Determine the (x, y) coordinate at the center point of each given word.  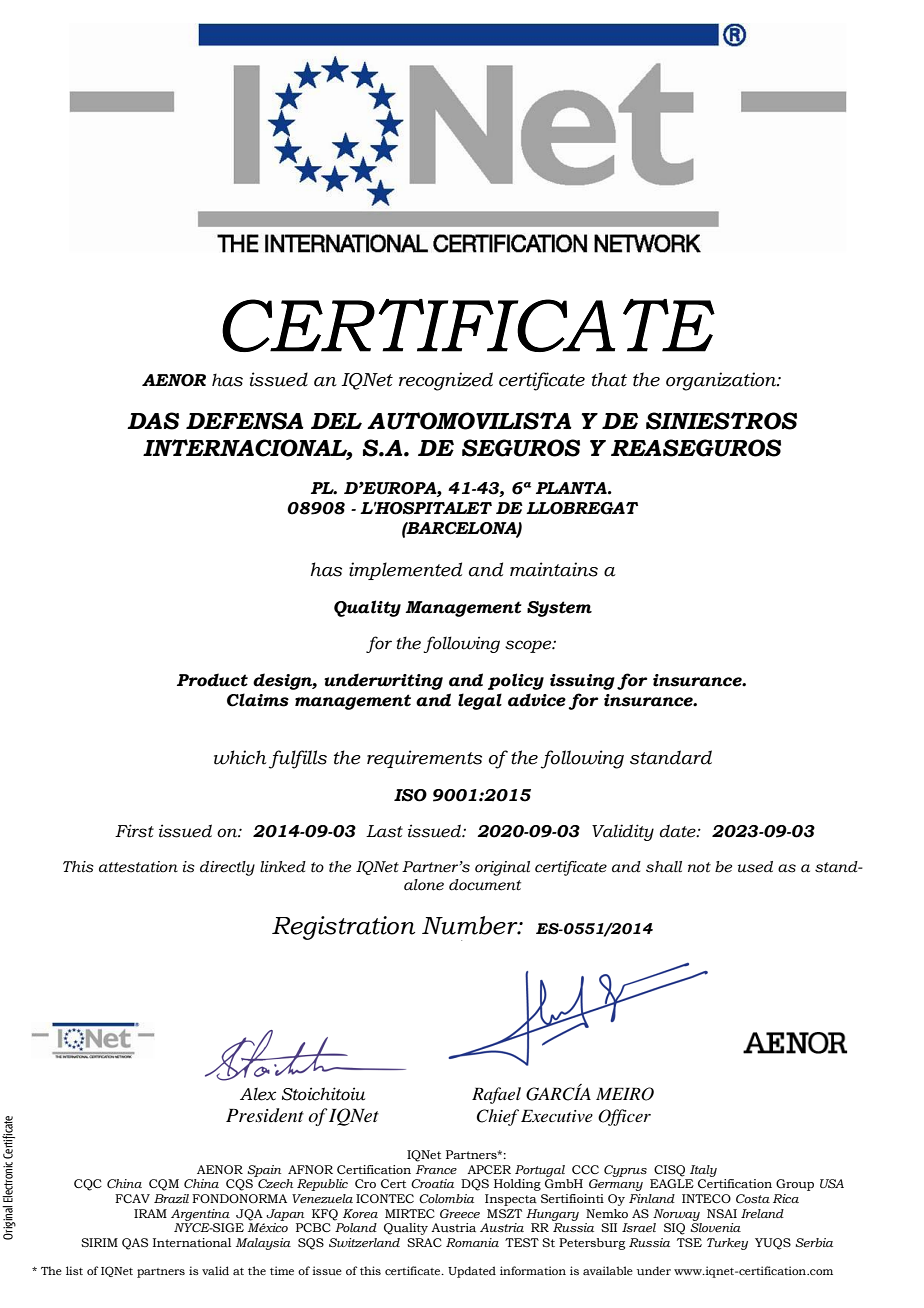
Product (212, 680)
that (609, 379)
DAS (153, 421)
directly (227, 868)
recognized (446, 381)
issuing (582, 682)
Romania (472, 1242)
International (192, 1242)
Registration (343, 928)
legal (480, 701)
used (755, 867)
